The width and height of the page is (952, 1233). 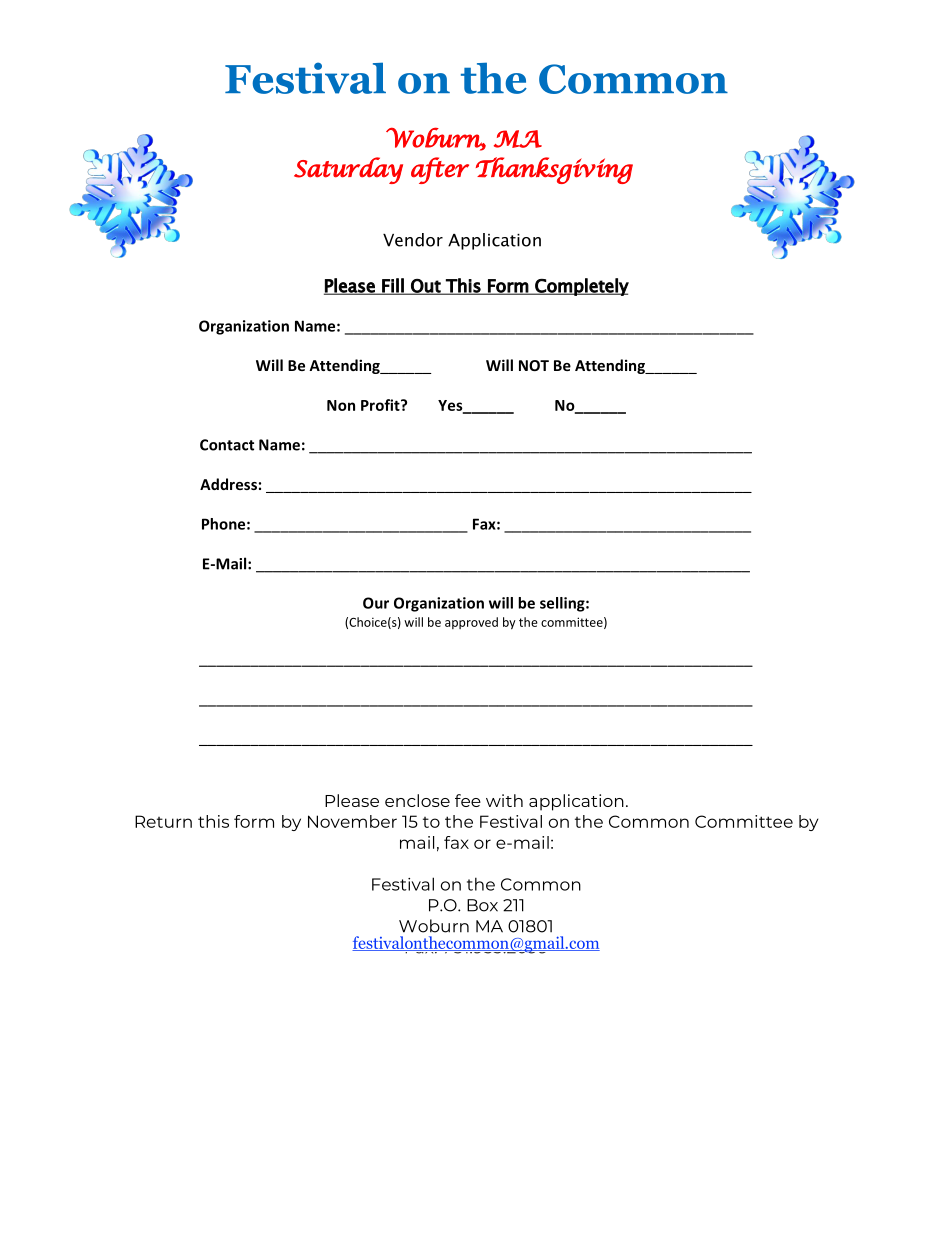 I want to click on Non, so click(x=341, y=405).
